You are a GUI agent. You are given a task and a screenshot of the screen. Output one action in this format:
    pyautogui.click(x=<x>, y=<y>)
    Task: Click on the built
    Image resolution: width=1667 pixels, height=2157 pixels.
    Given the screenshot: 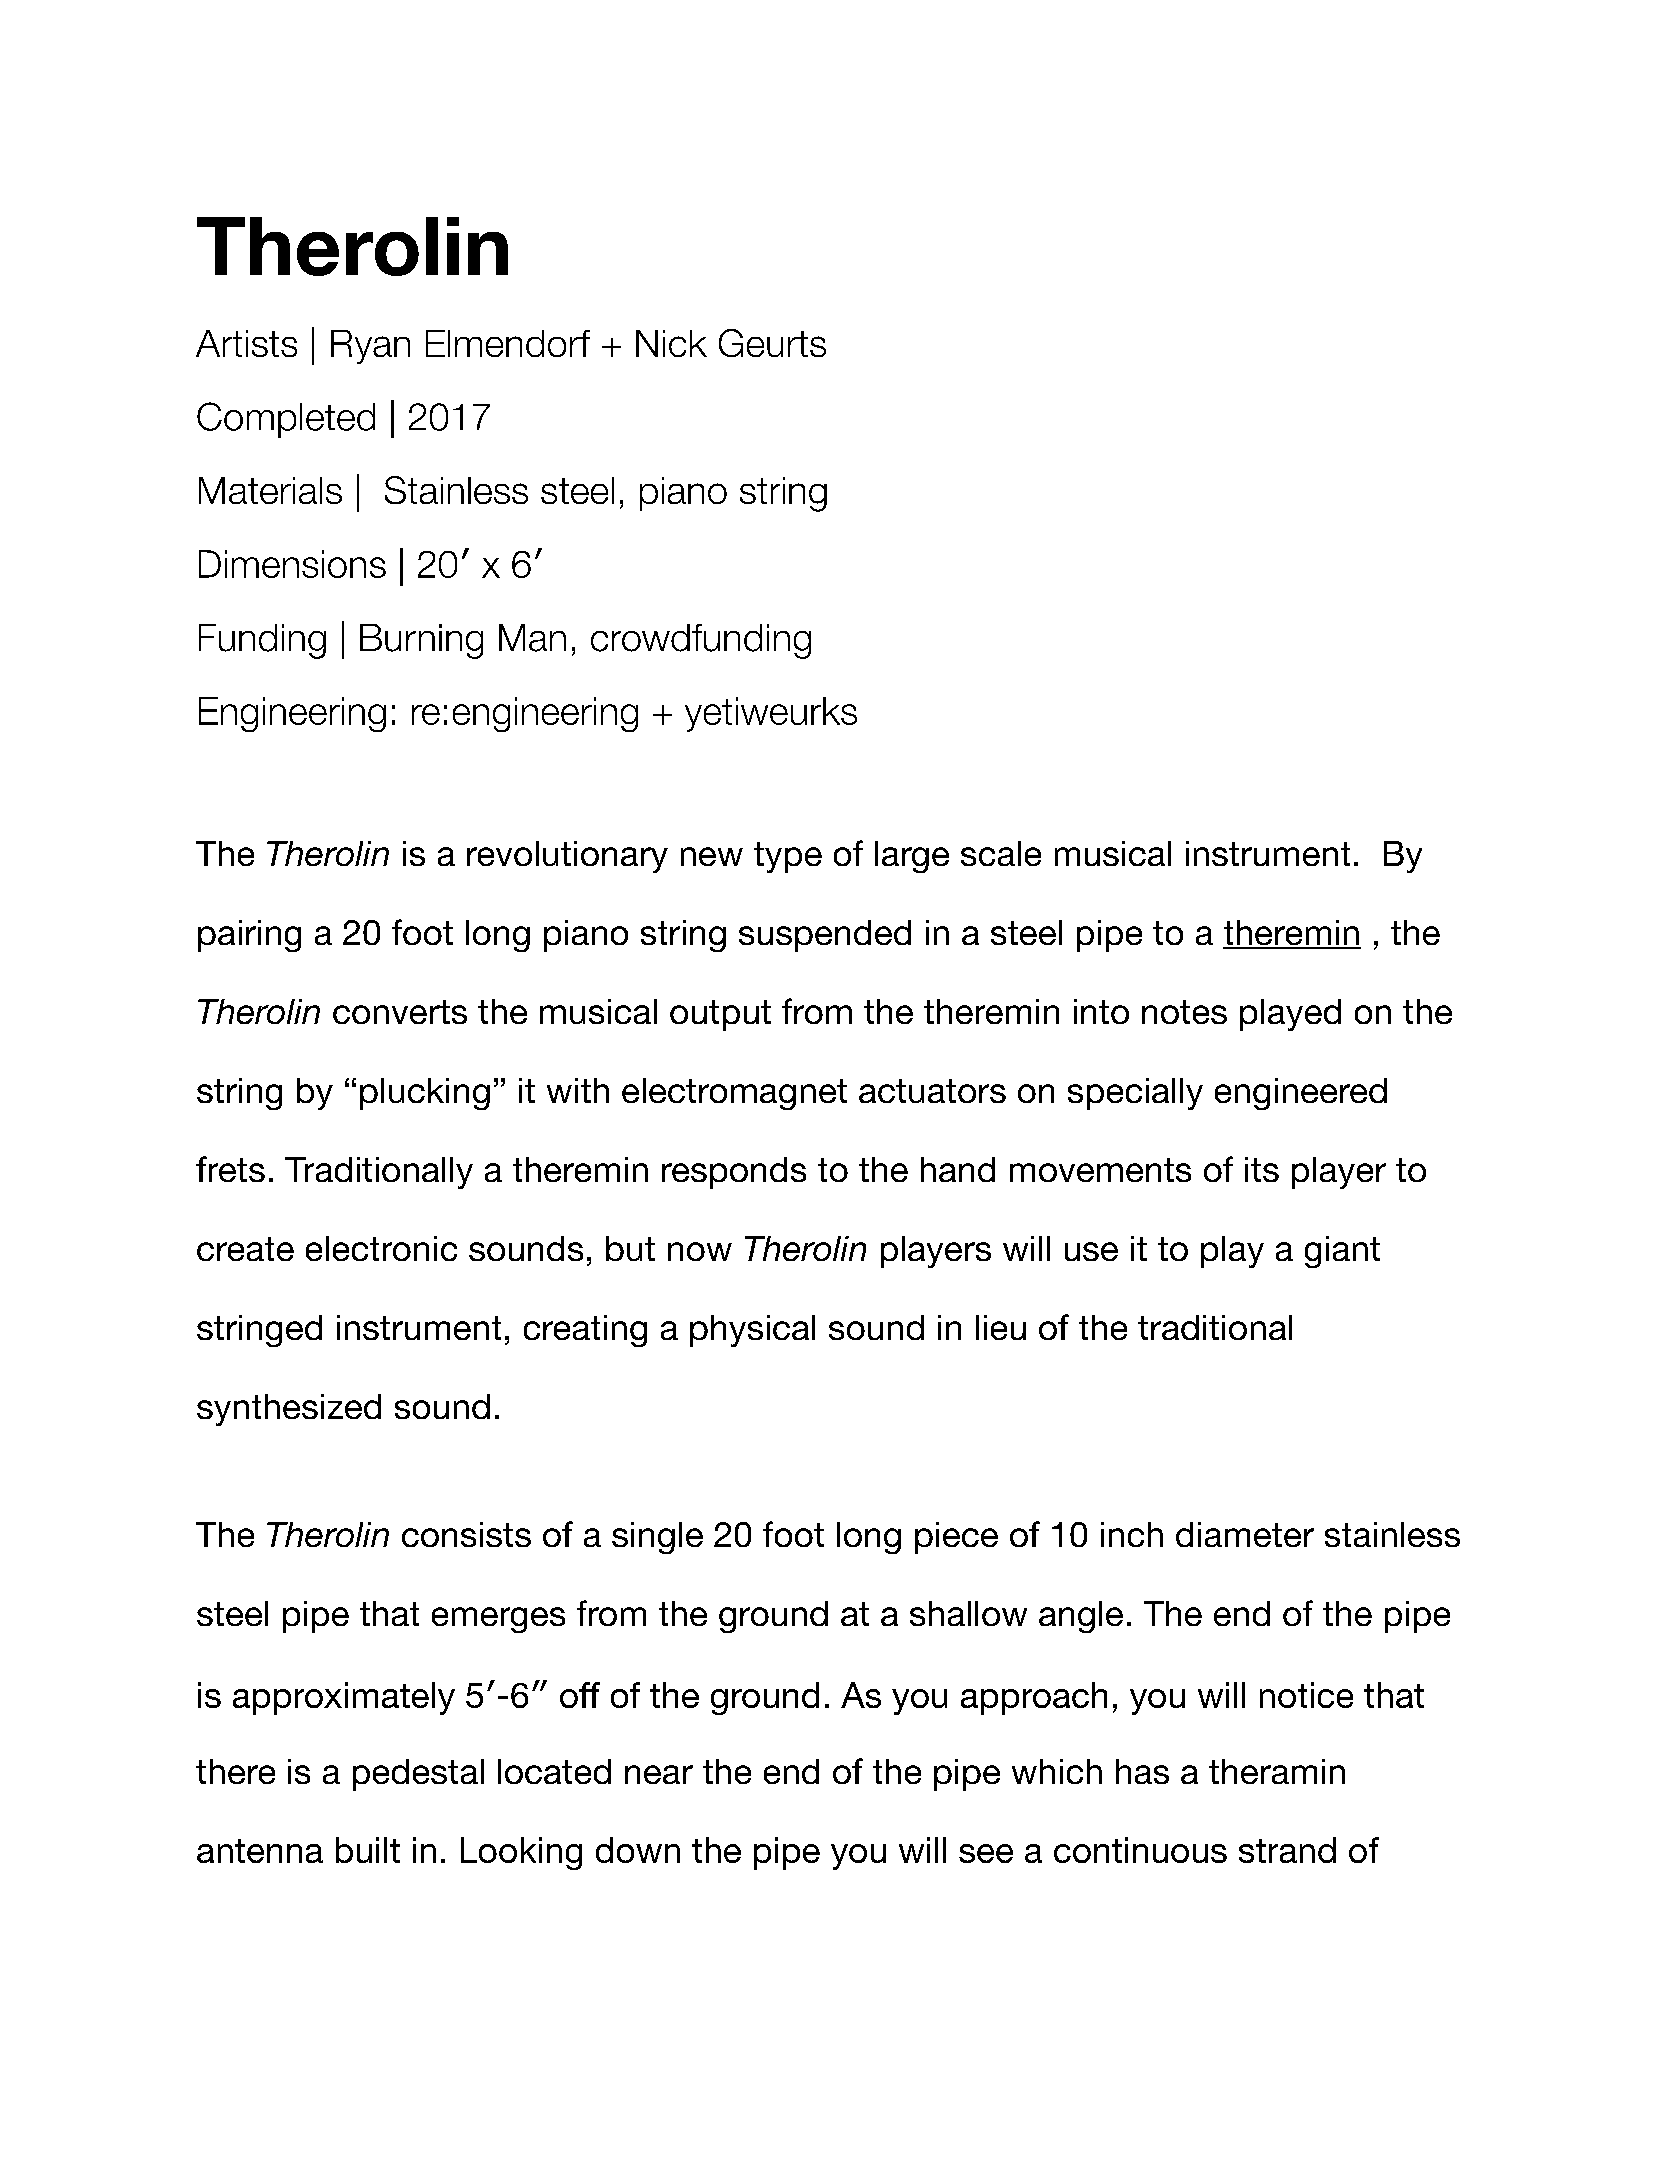 What is the action you would take?
    pyautogui.click(x=368, y=1850)
